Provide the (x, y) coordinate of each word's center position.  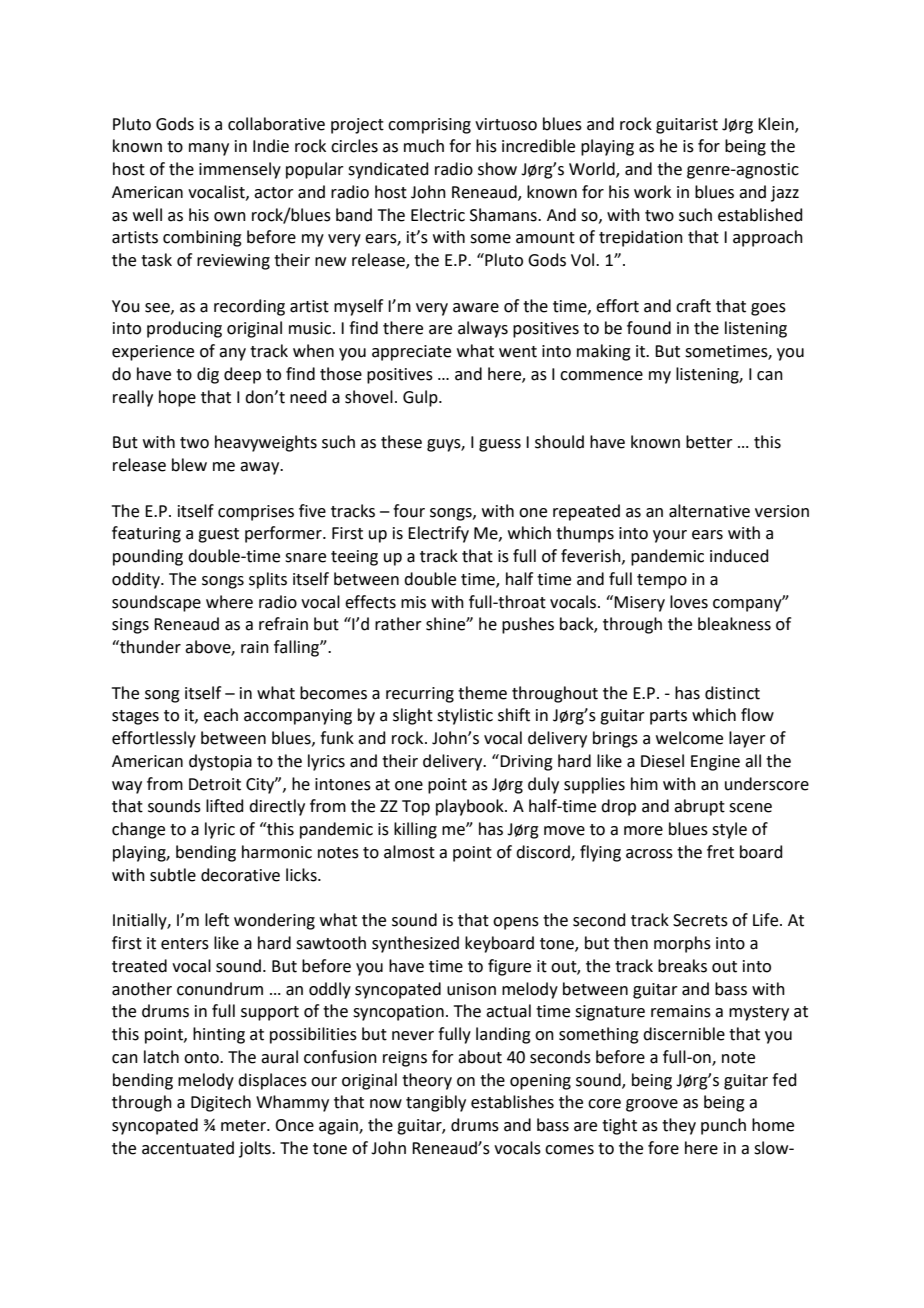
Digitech (221, 1103)
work (652, 192)
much (424, 146)
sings (130, 626)
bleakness (734, 624)
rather (398, 624)
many (209, 149)
